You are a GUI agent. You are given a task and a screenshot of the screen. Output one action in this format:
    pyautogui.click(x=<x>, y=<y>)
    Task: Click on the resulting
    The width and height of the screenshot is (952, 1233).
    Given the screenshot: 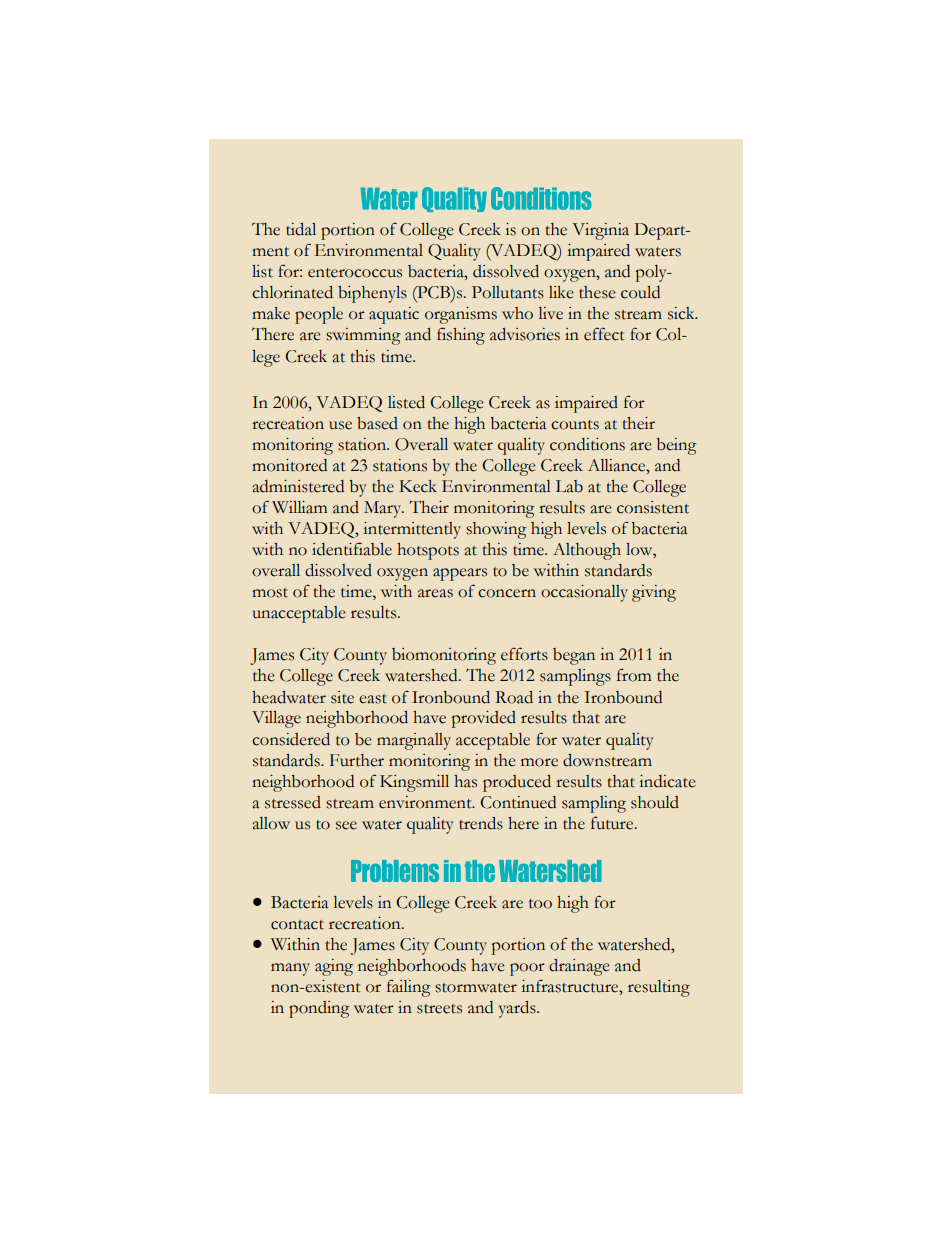 What is the action you would take?
    pyautogui.click(x=659, y=988)
